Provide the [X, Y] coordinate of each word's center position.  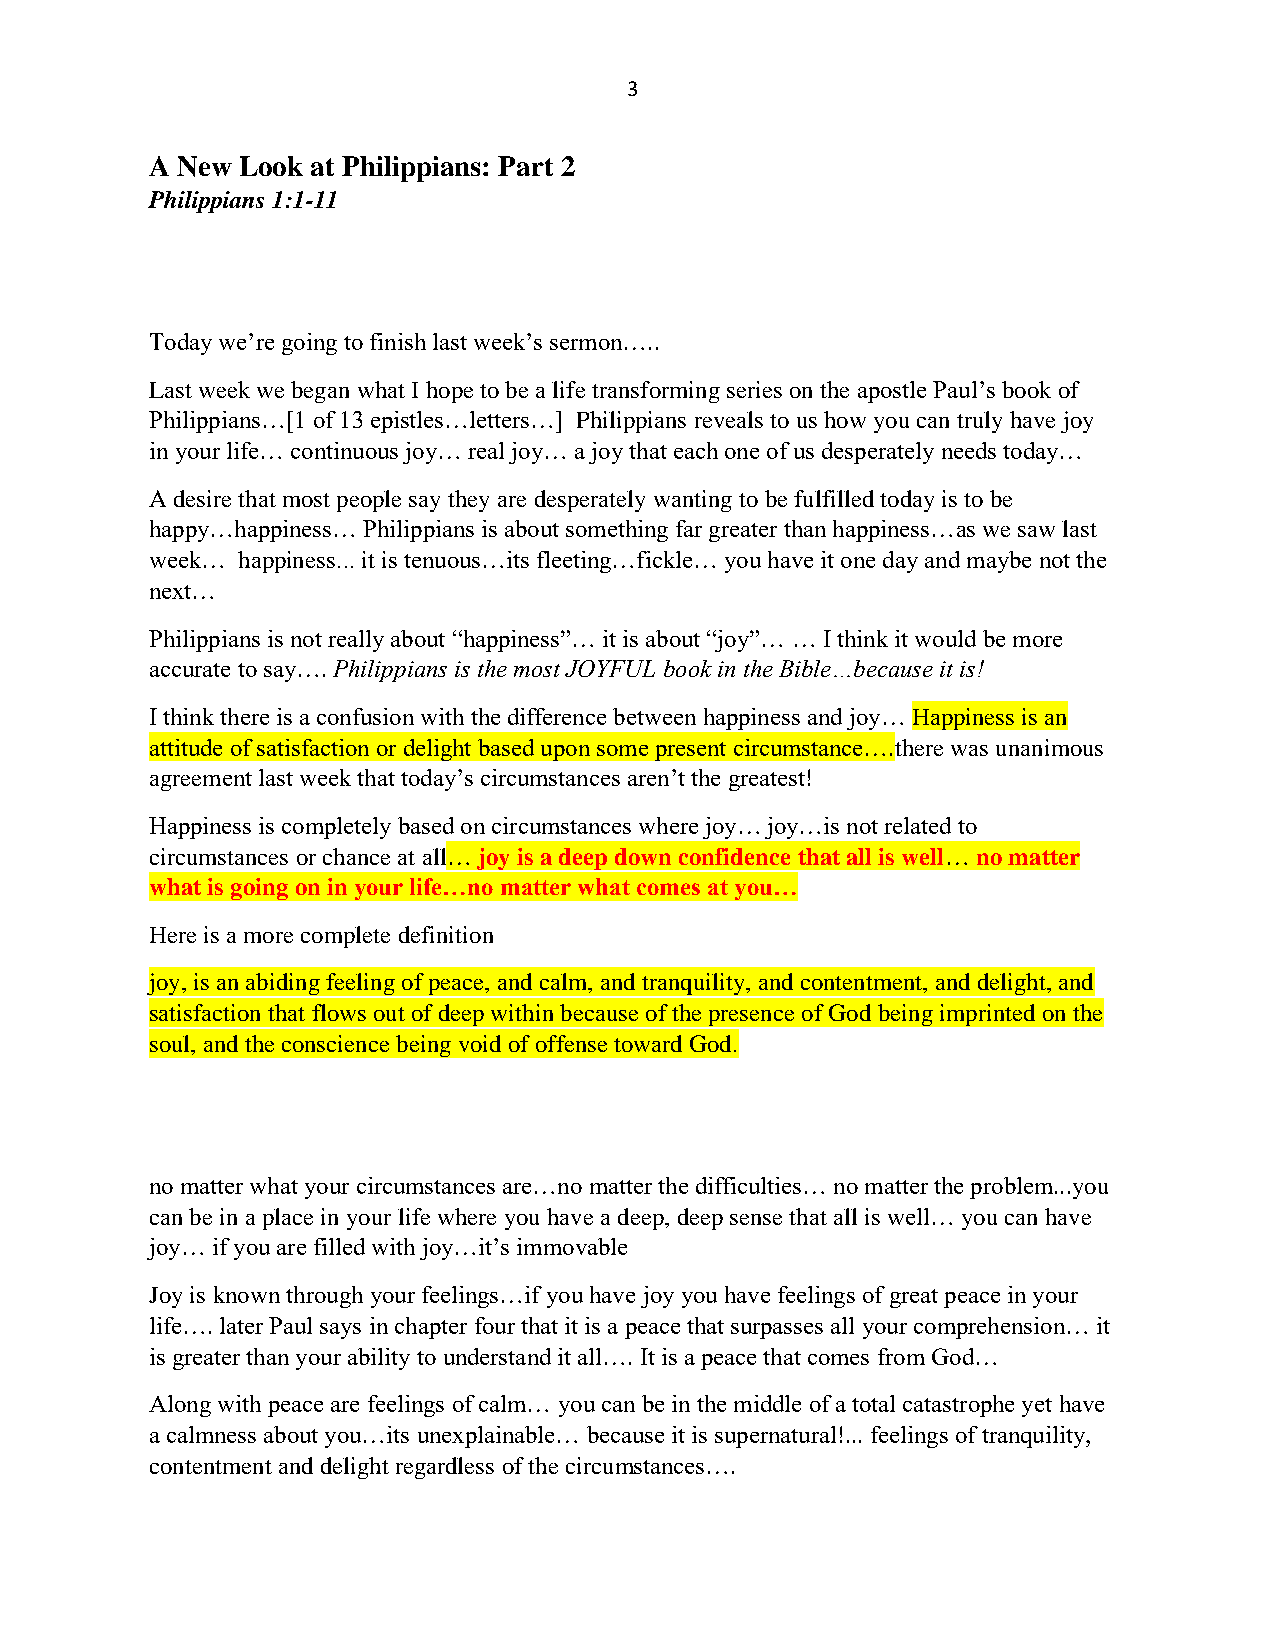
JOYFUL [610, 668]
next [170, 592]
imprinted [987, 1015]
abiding [283, 985]
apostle [892, 392]
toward [648, 1043]
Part [525, 166]
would [945, 638]
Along [180, 1406]
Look [271, 166]
